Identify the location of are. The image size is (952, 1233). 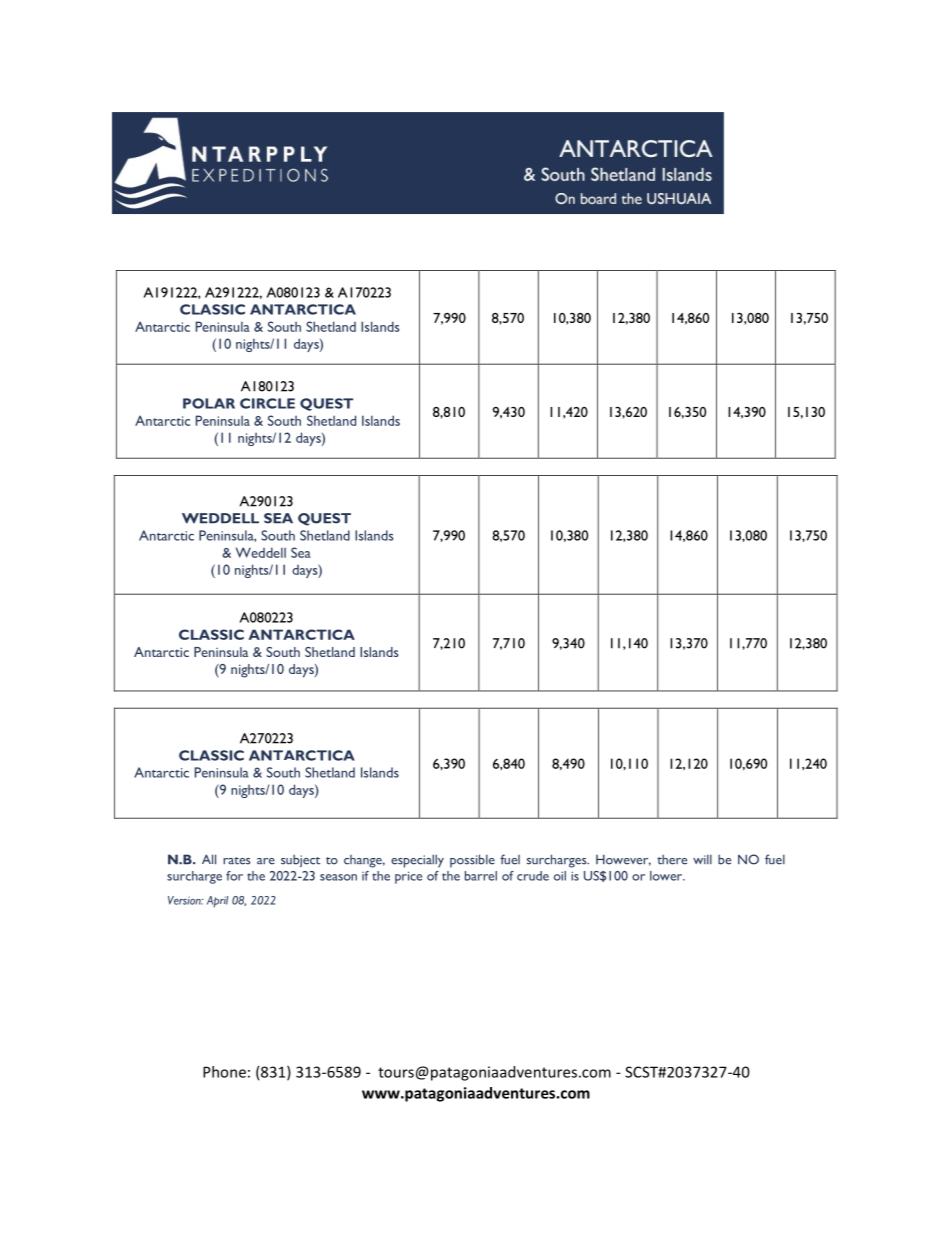
(266, 861).
